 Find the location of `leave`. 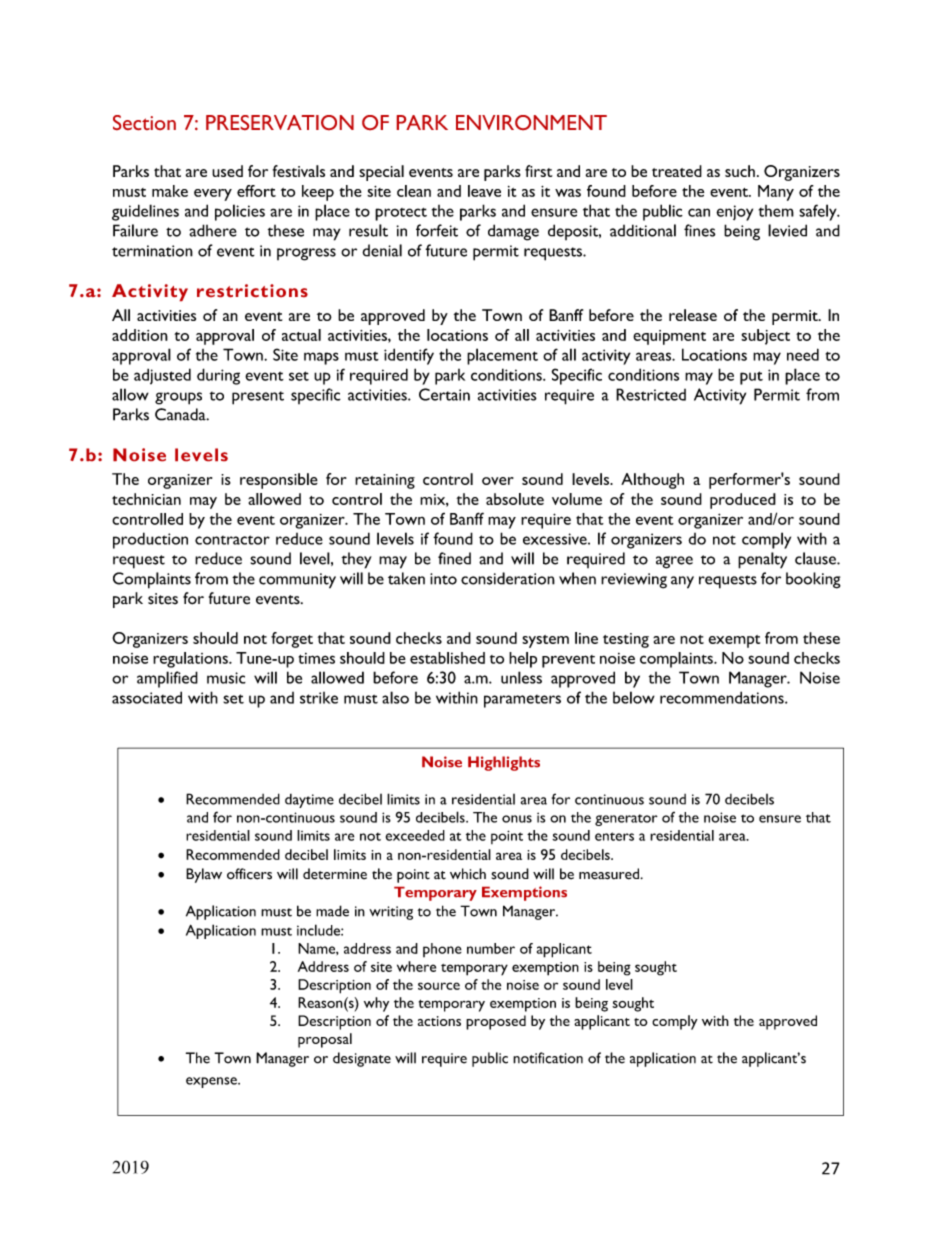

leave is located at coordinates (484, 191).
